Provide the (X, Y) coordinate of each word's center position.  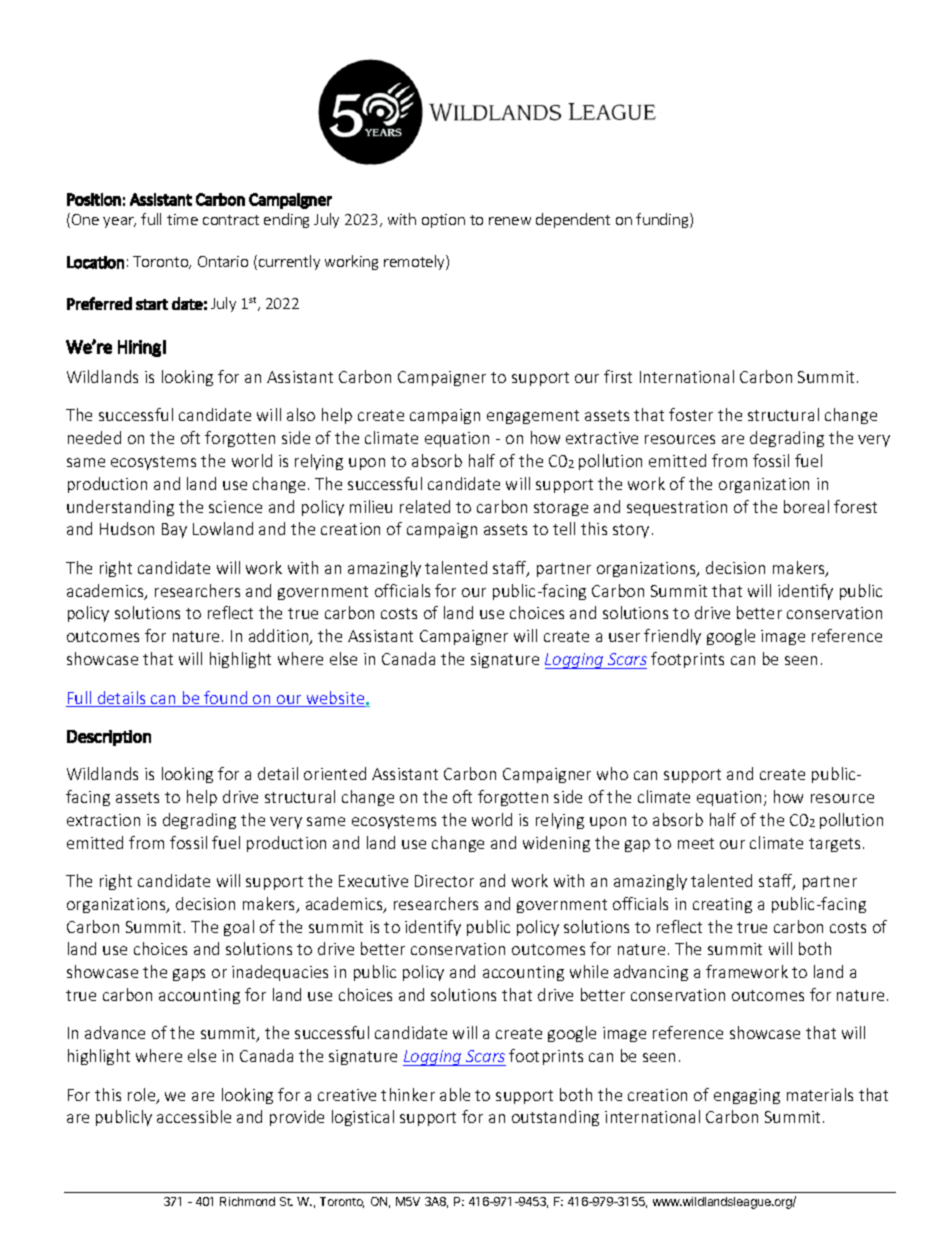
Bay (174, 530)
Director (444, 881)
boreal (806, 506)
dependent (573, 220)
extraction (103, 820)
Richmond (247, 1201)
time (182, 219)
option (443, 221)
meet (696, 843)
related (425, 506)
